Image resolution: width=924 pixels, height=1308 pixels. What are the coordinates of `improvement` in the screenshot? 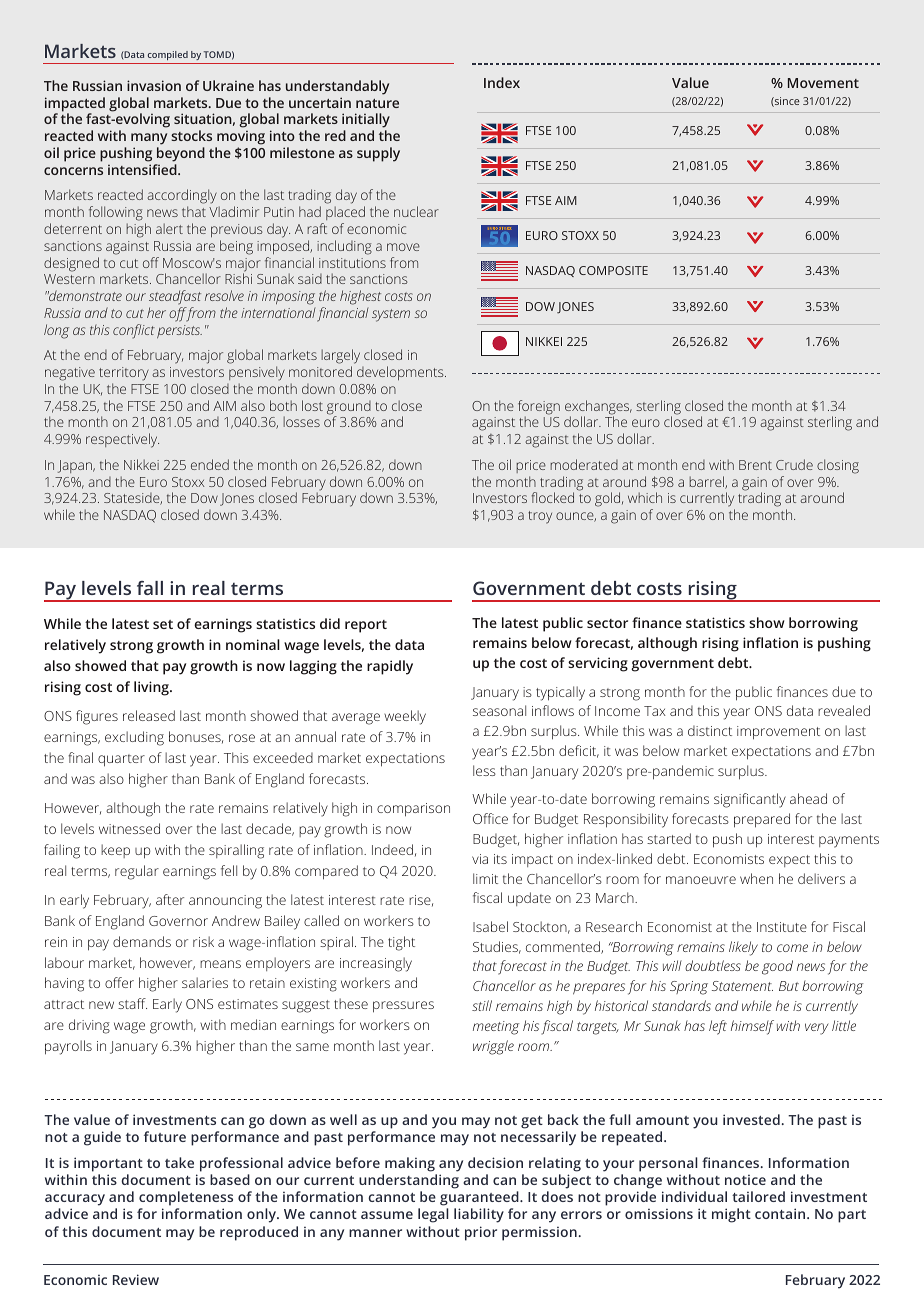 It's located at (778, 733).
